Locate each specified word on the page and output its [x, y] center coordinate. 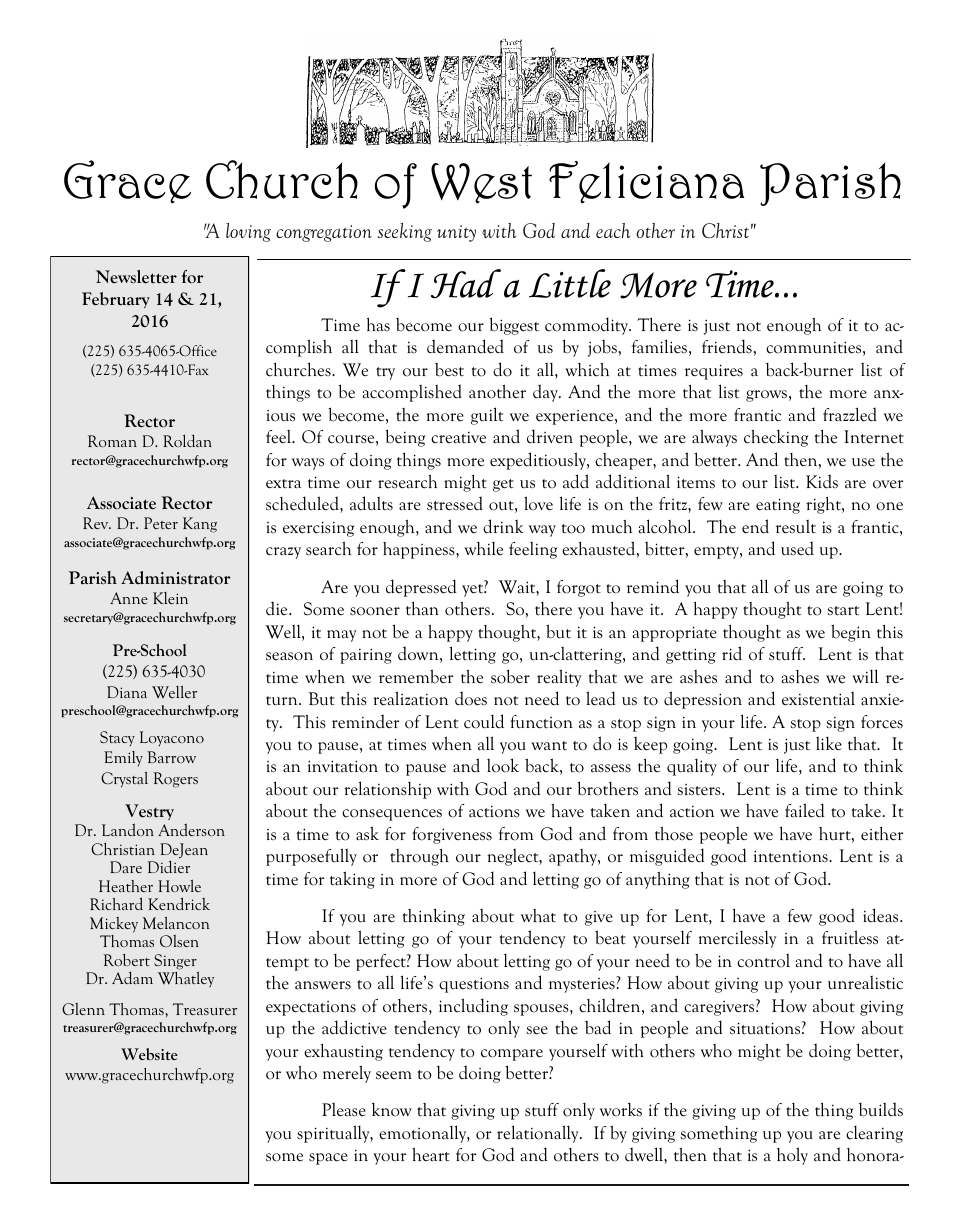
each [613, 230]
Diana [127, 692]
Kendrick [179, 903]
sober [510, 676]
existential [818, 698]
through [419, 857]
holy [792, 1156]
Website [149, 1054]
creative [458, 437]
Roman [112, 441]
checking [776, 438]
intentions [792, 856]
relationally [539, 1134]
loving [248, 232]
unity [456, 233]
